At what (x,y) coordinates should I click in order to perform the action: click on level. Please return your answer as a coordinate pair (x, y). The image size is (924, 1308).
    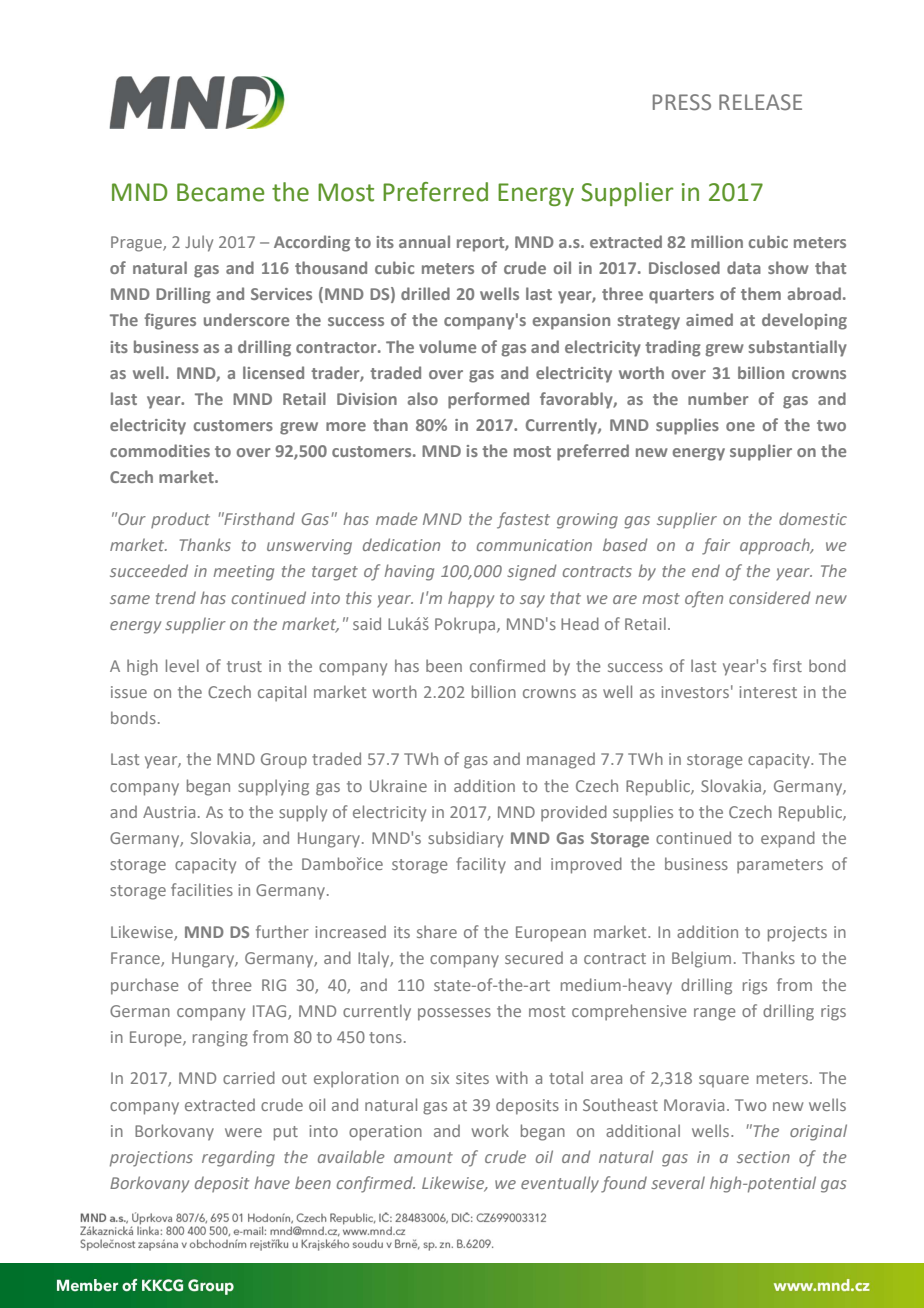
    Looking at the image, I should click on (182, 665).
